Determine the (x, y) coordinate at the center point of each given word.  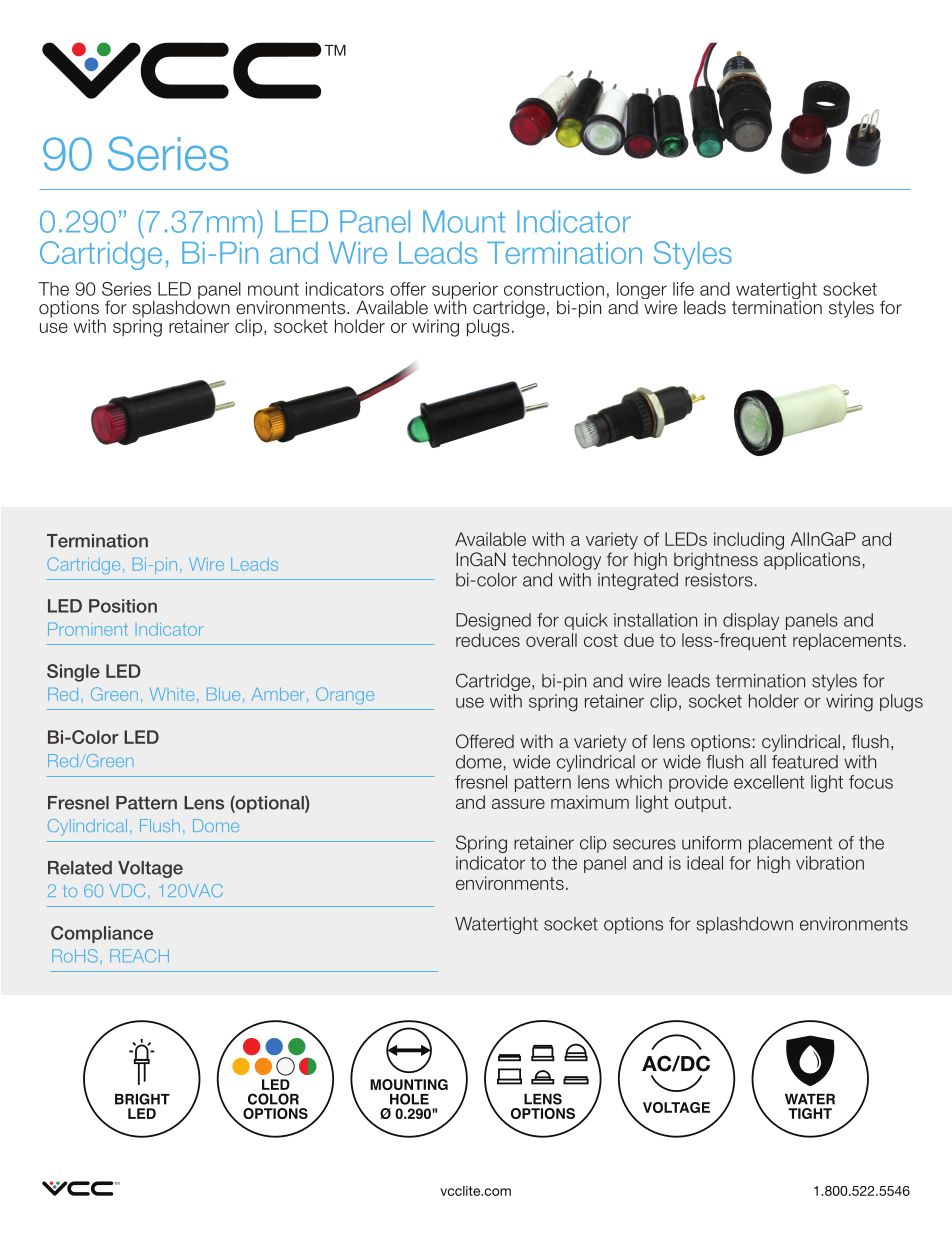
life (683, 289)
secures (644, 844)
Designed (493, 622)
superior (465, 291)
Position (123, 606)
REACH (139, 956)
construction (554, 289)
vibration (830, 863)
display (751, 621)
